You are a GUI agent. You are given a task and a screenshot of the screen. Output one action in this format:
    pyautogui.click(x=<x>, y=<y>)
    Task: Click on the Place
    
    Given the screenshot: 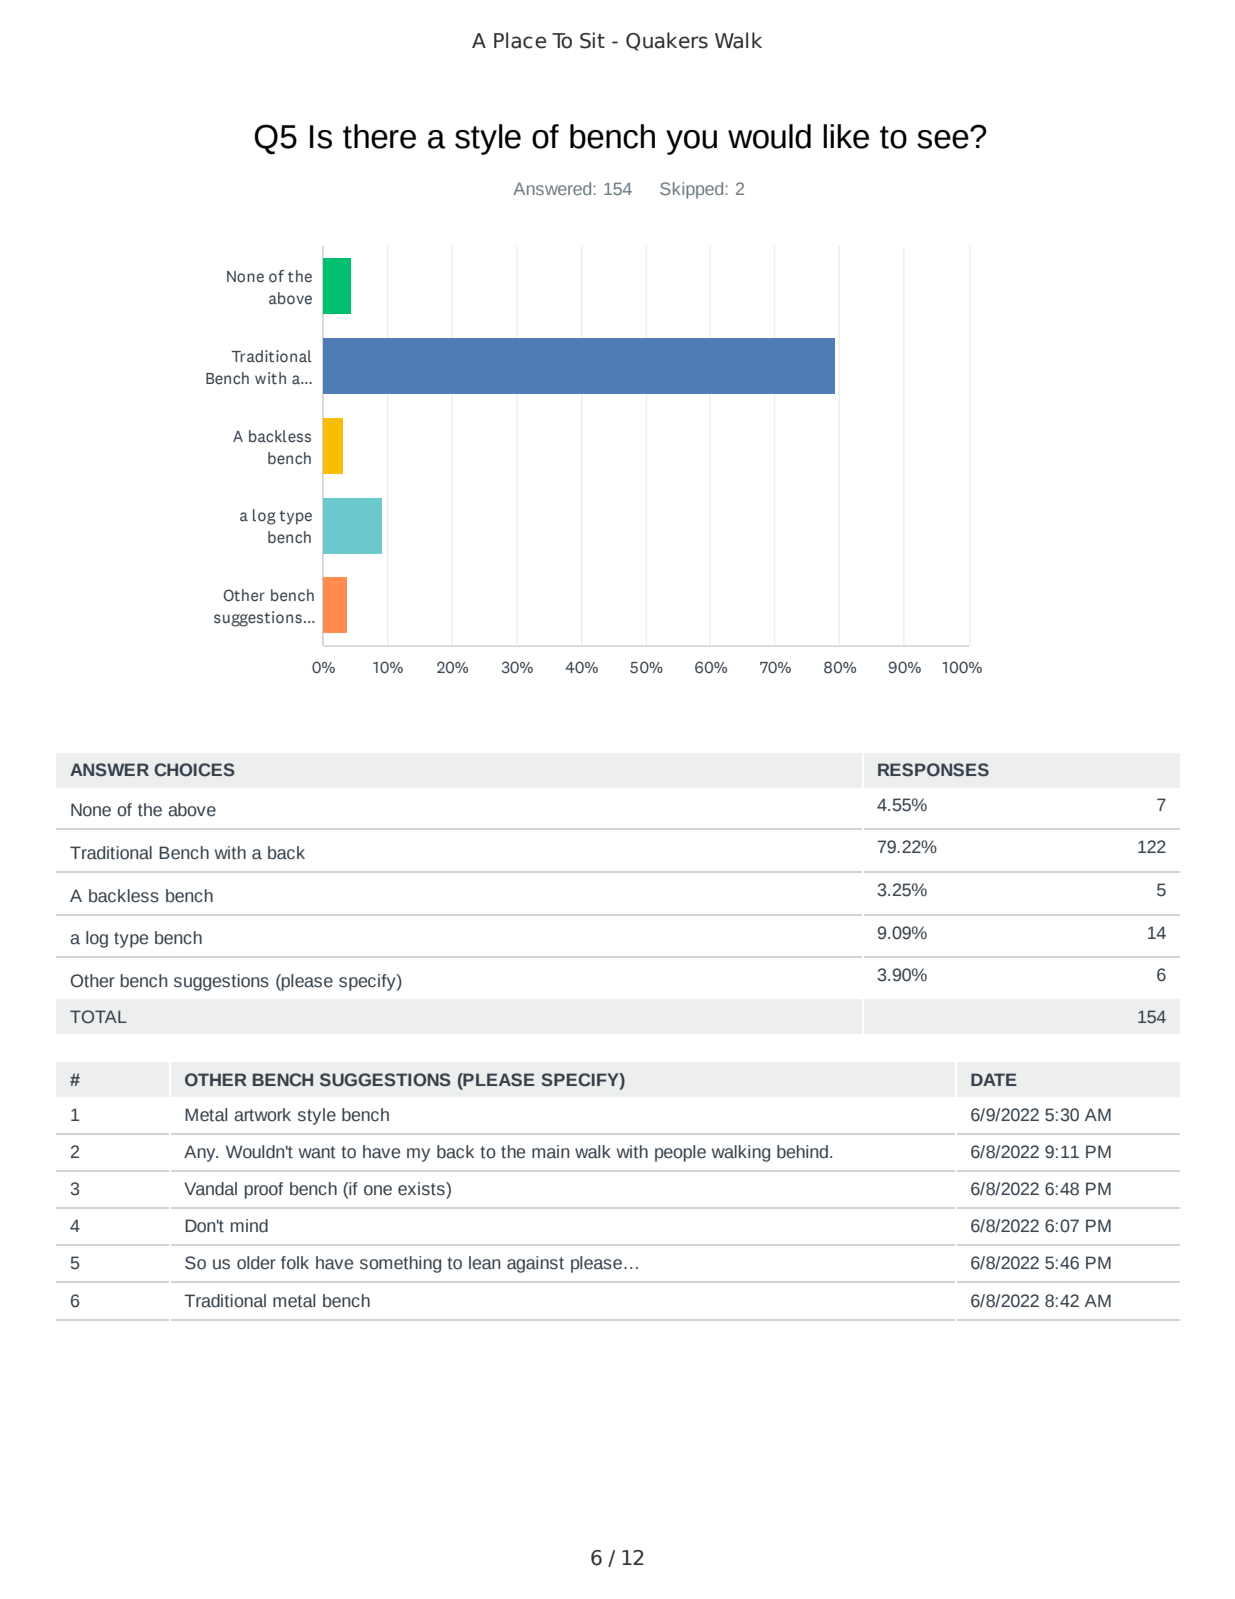 What is the action you would take?
    pyautogui.click(x=520, y=40)
